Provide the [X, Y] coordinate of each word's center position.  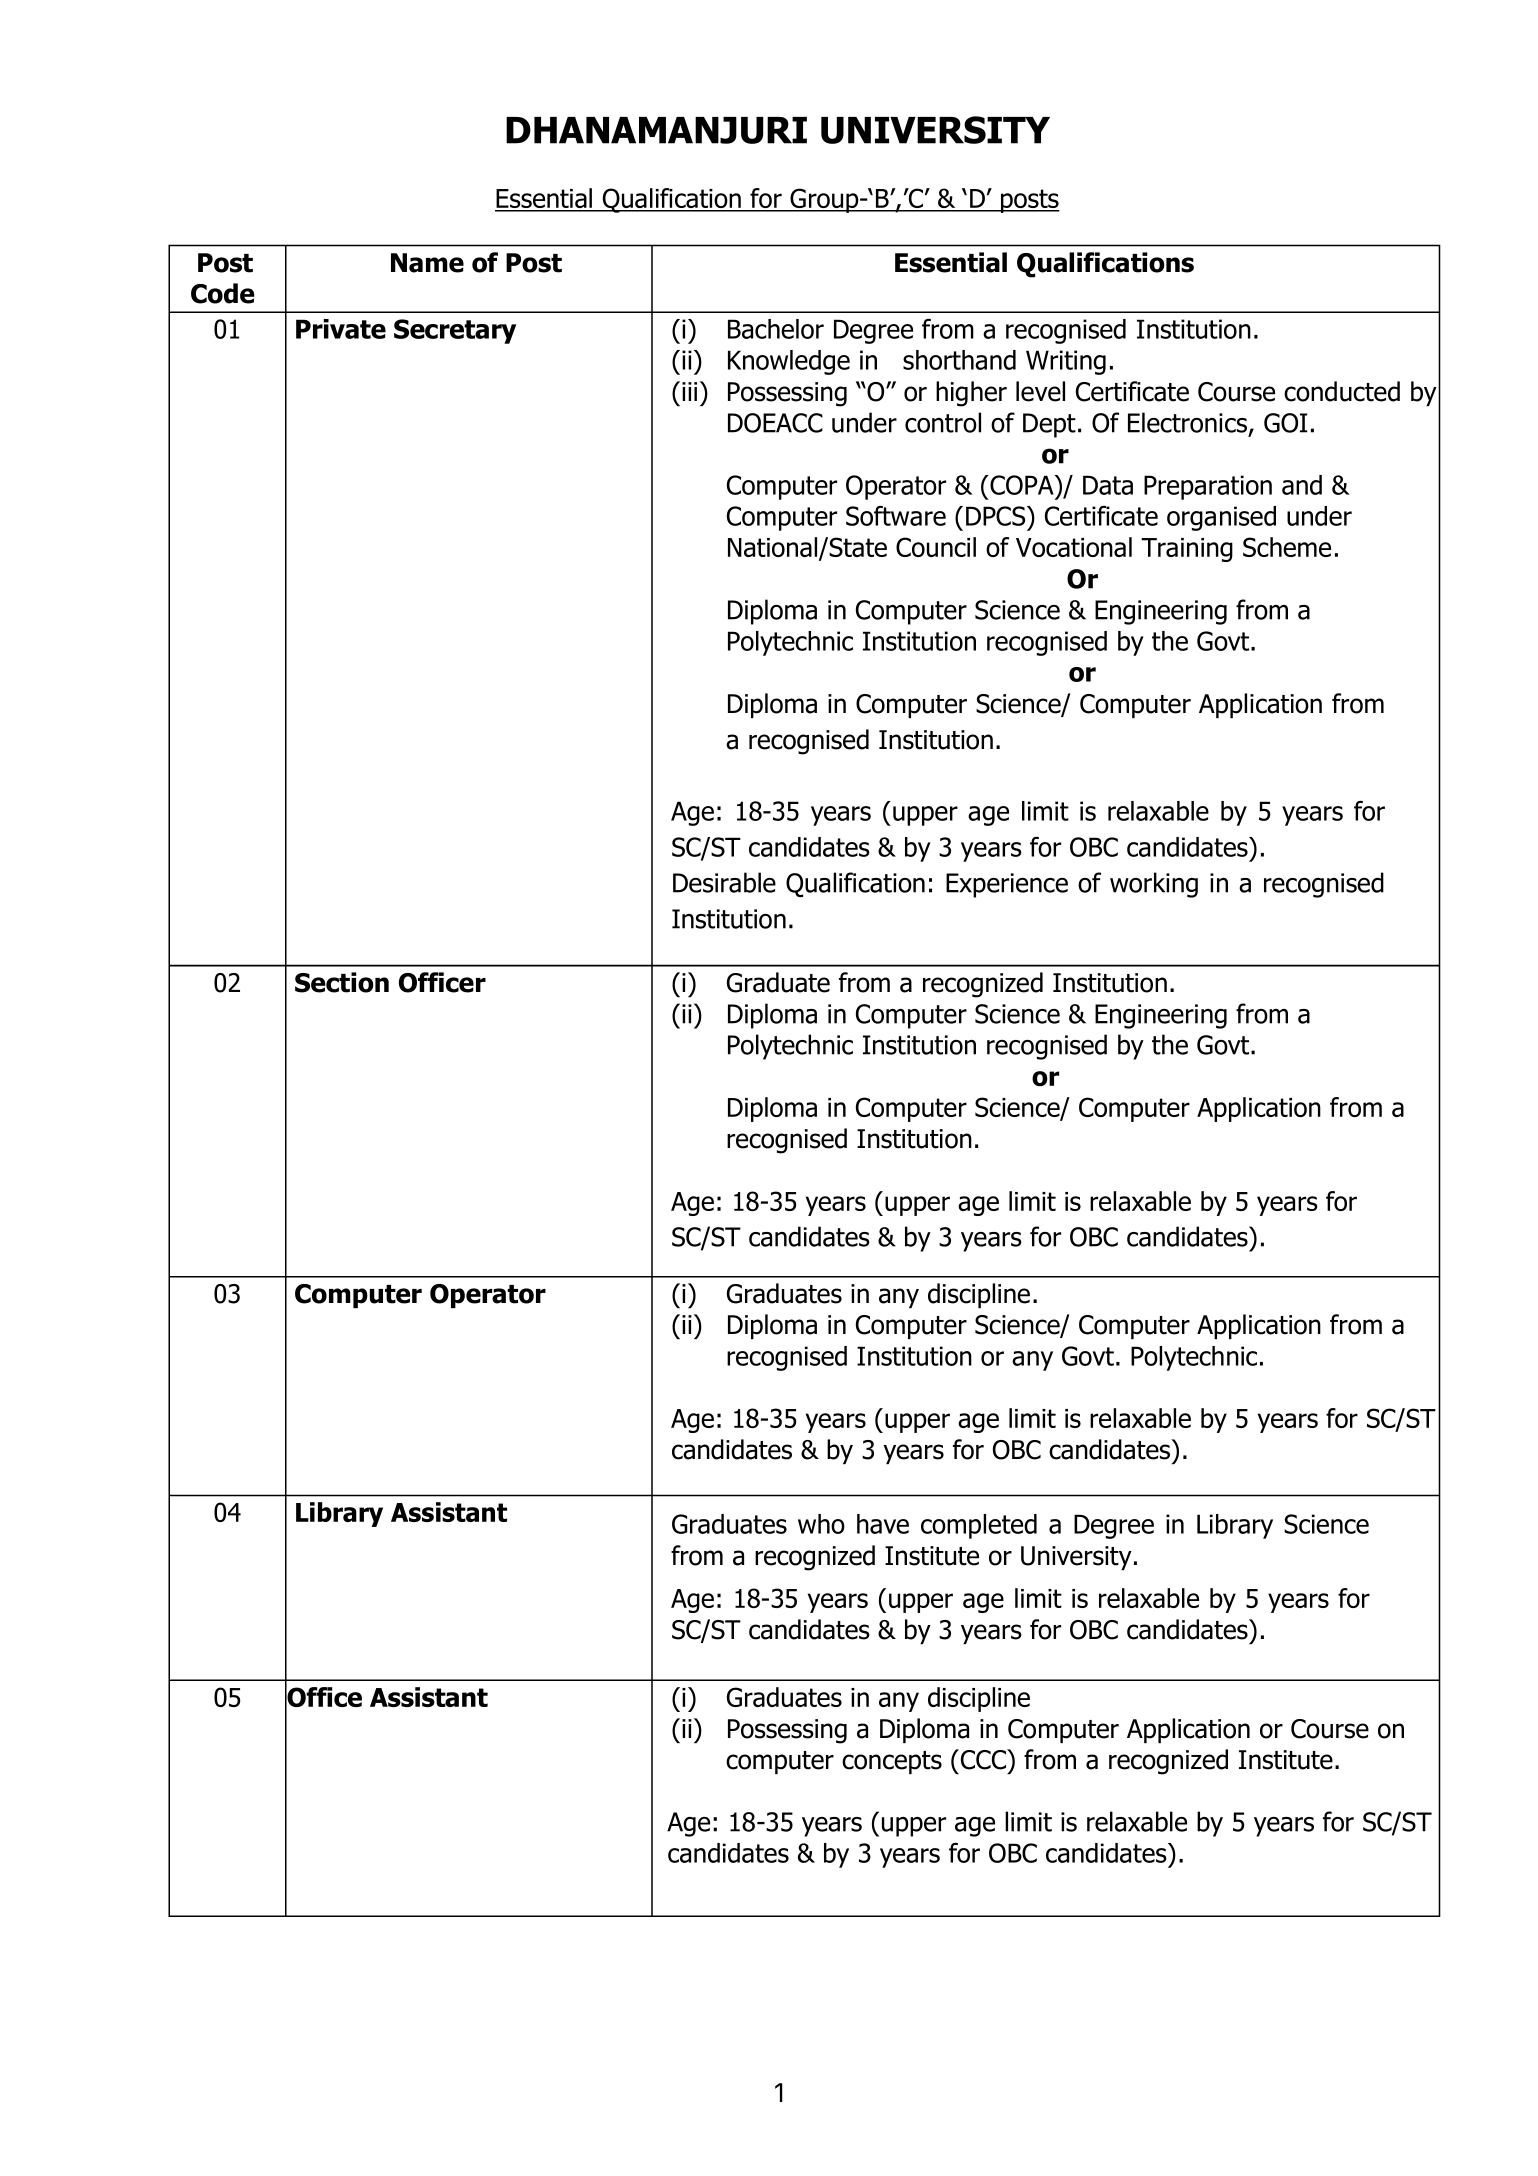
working [1154, 885]
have [883, 1524]
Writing [1066, 362]
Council [936, 547]
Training [1187, 550]
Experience [1007, 885]
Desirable [724, 882]
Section [342, 982]
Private [341, 329]
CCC [983, 1759]
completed [979, 1526]
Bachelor [776, 329]
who [821, 1524]
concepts [892, 1762]
